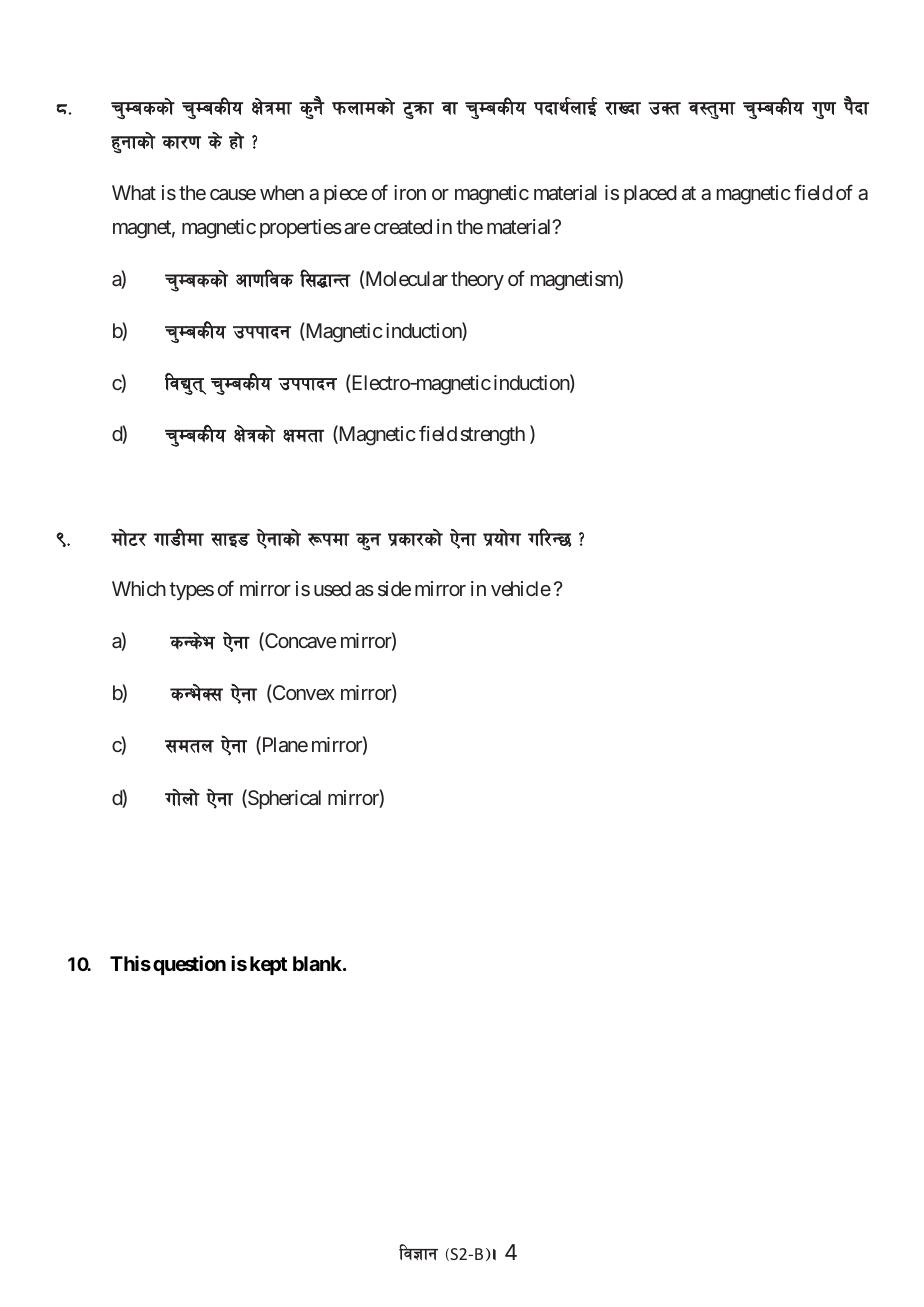 The height and width of the screenshot is (1307, 924). What do you see at coordinates (357, 228) in the screenshot?
I see `are` at bounding box center [357, 228].
